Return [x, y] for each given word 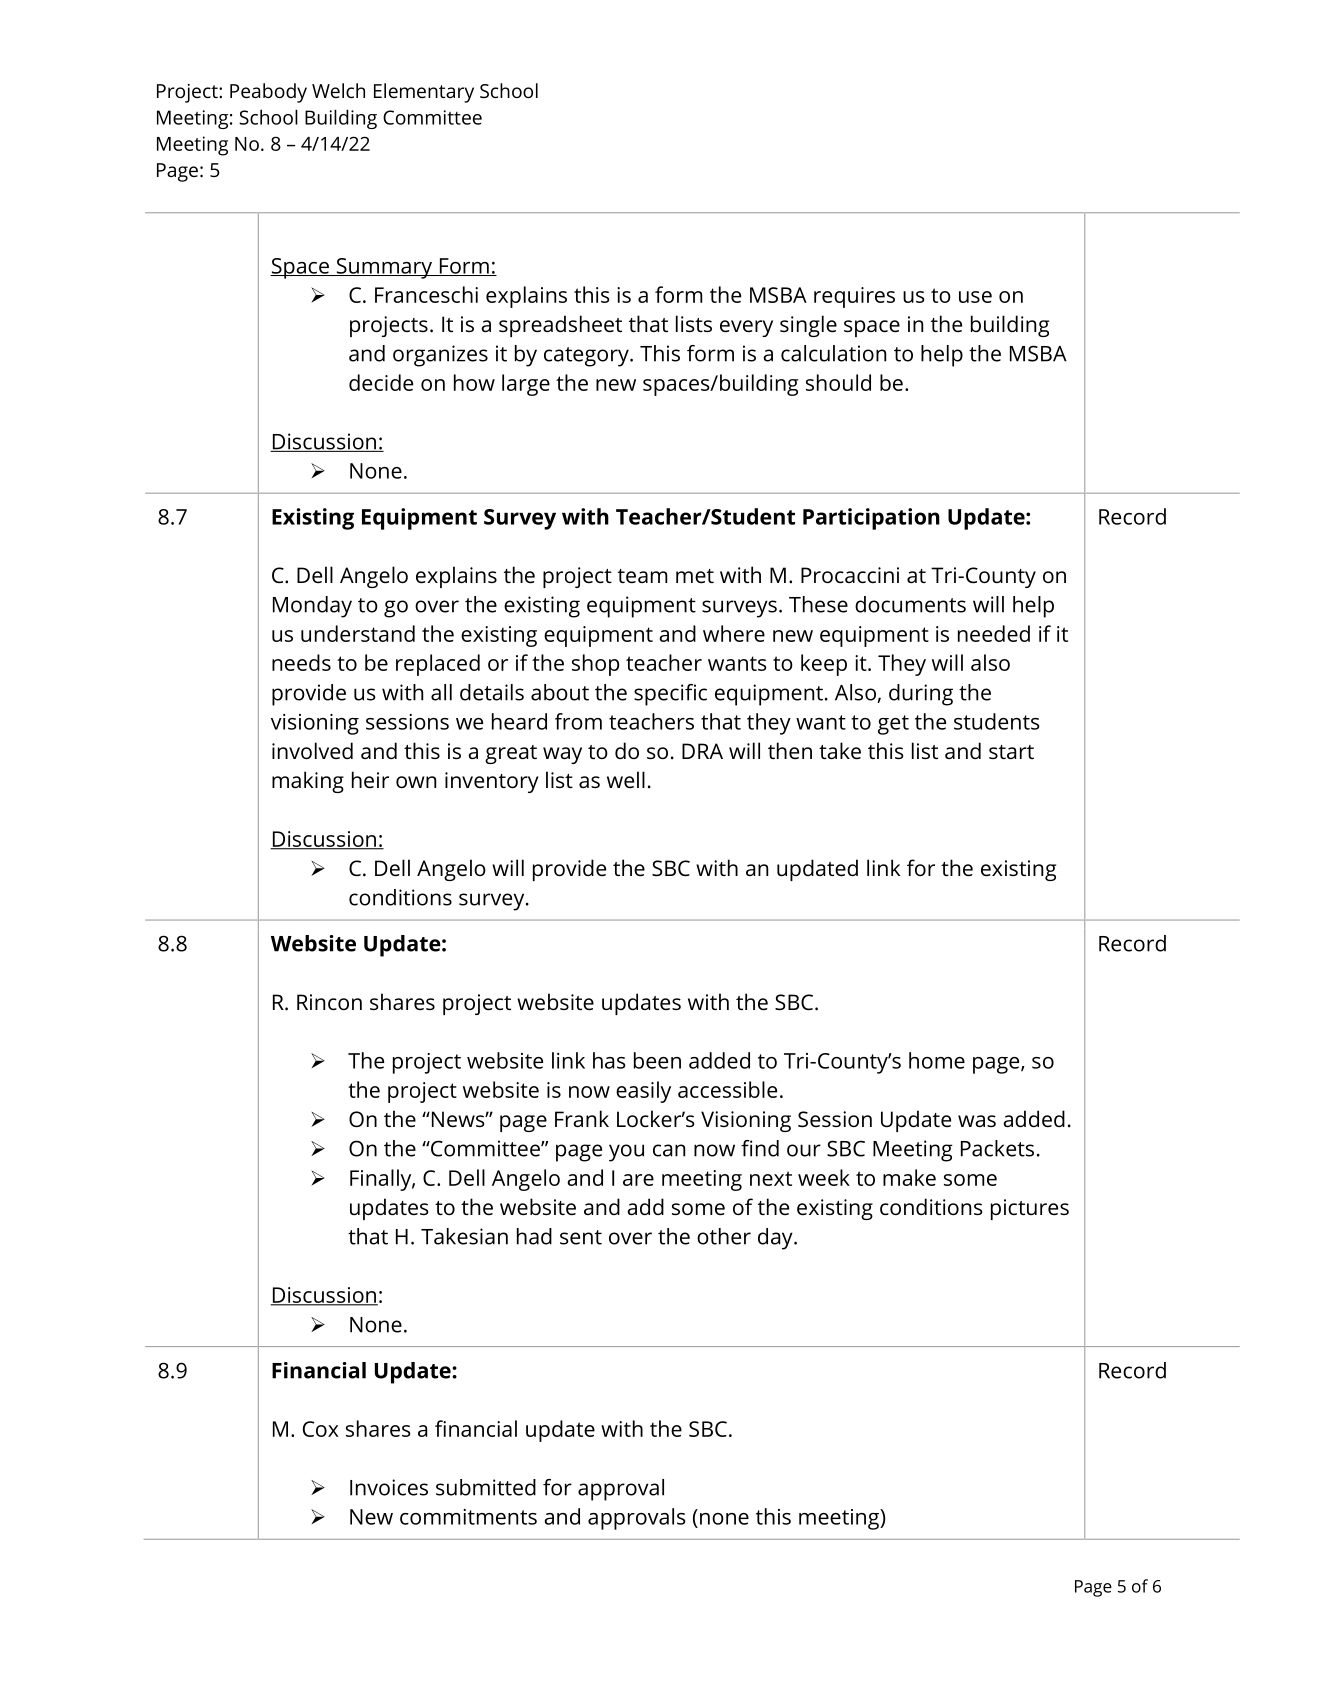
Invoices [389, 1487]
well [626, 779]
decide [381, 382]
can [669, 1150]
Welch [338, 90]
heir [370, 779]
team [643, 576]
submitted [486, 1487]
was [977, 1121]
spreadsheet [560, 326]
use [975, 297]
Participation [871, 519]
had [534, 1236]
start [1011, 752]
